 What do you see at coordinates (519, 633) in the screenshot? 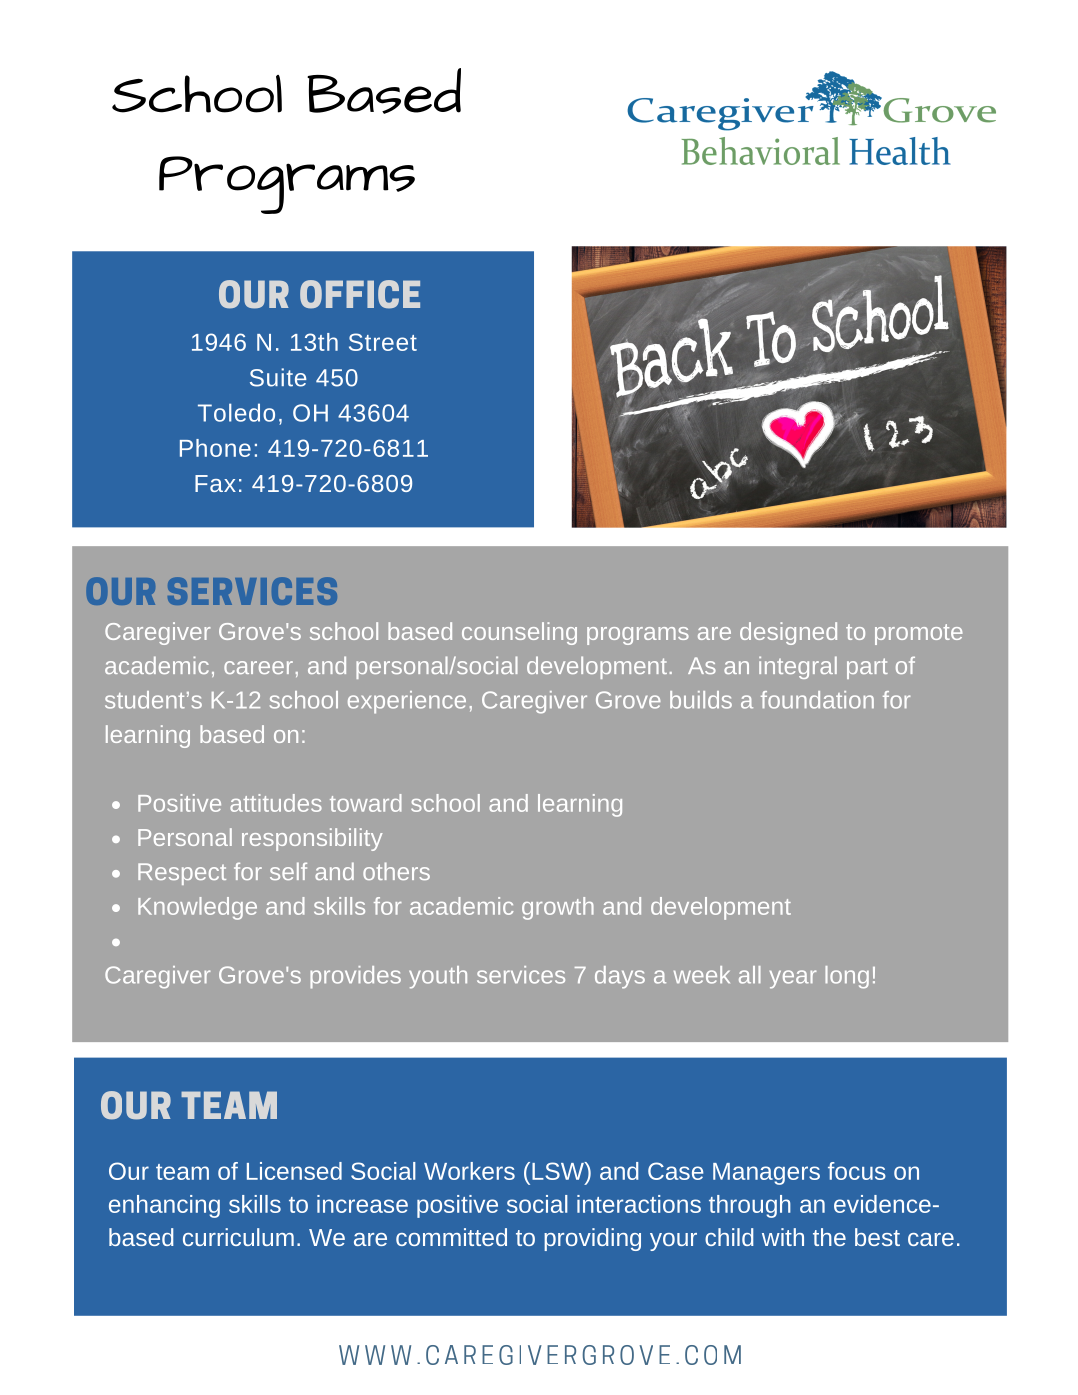
I see `counseling` at bounding box center [519, 633].
